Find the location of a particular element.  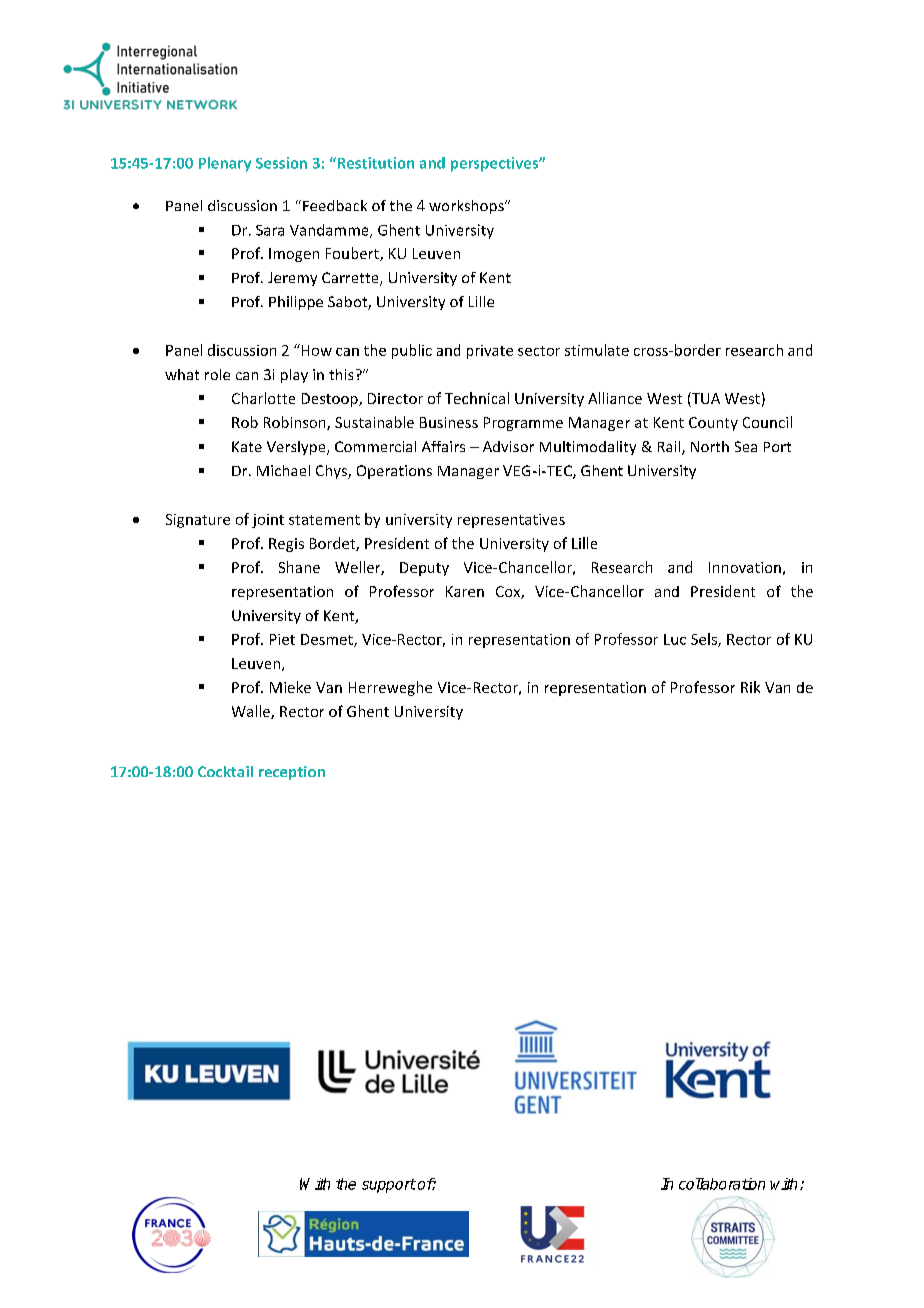

stimulate is located at coordinates (597, 350).
